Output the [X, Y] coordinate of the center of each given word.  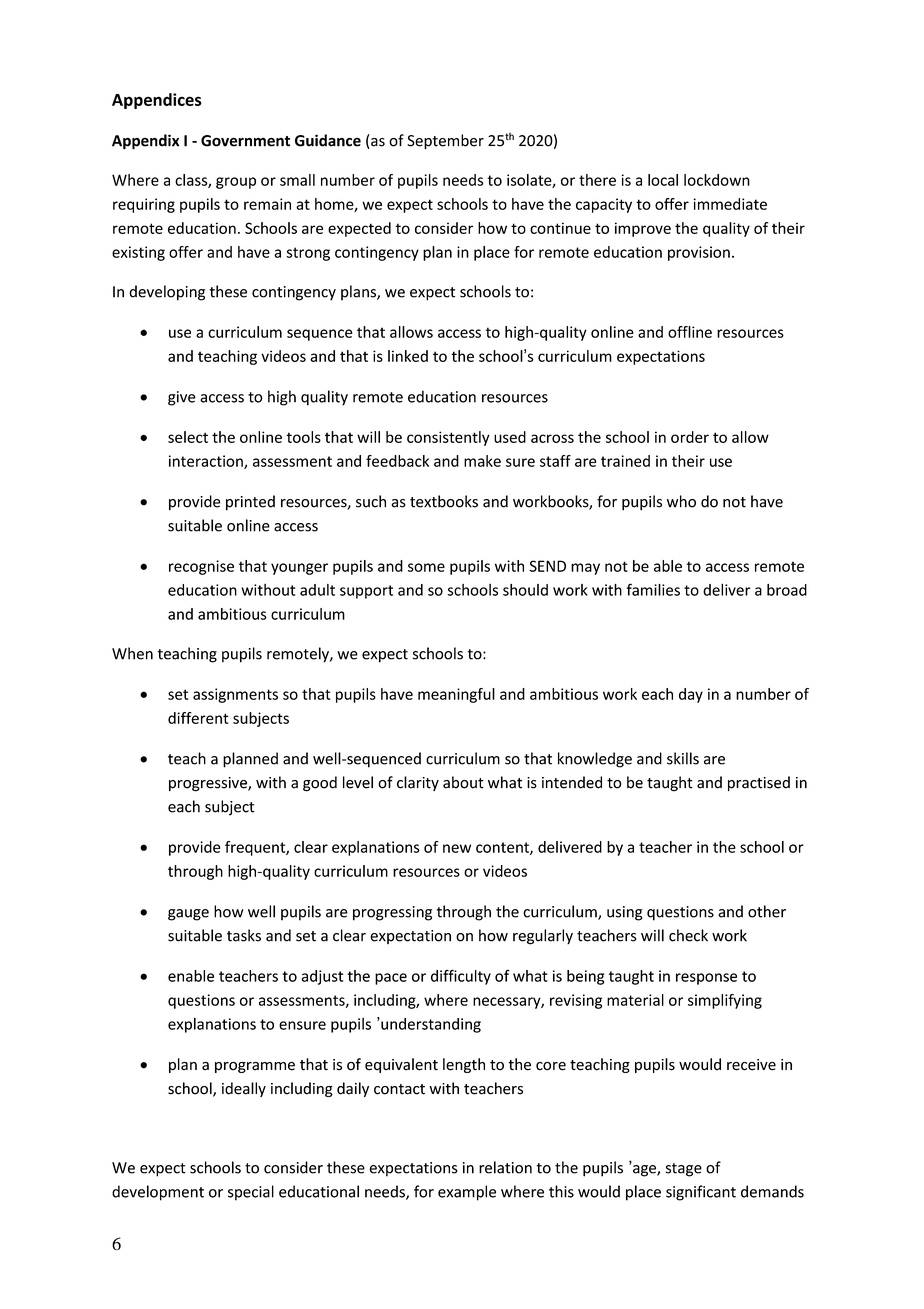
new [457, 848]
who [681, 501]
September [445, 142]
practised [759, 783]
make [482, 461]
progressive [209, 784]
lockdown [717, 180]
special [251, 1193]
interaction [207, 462]
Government [245, 141]
